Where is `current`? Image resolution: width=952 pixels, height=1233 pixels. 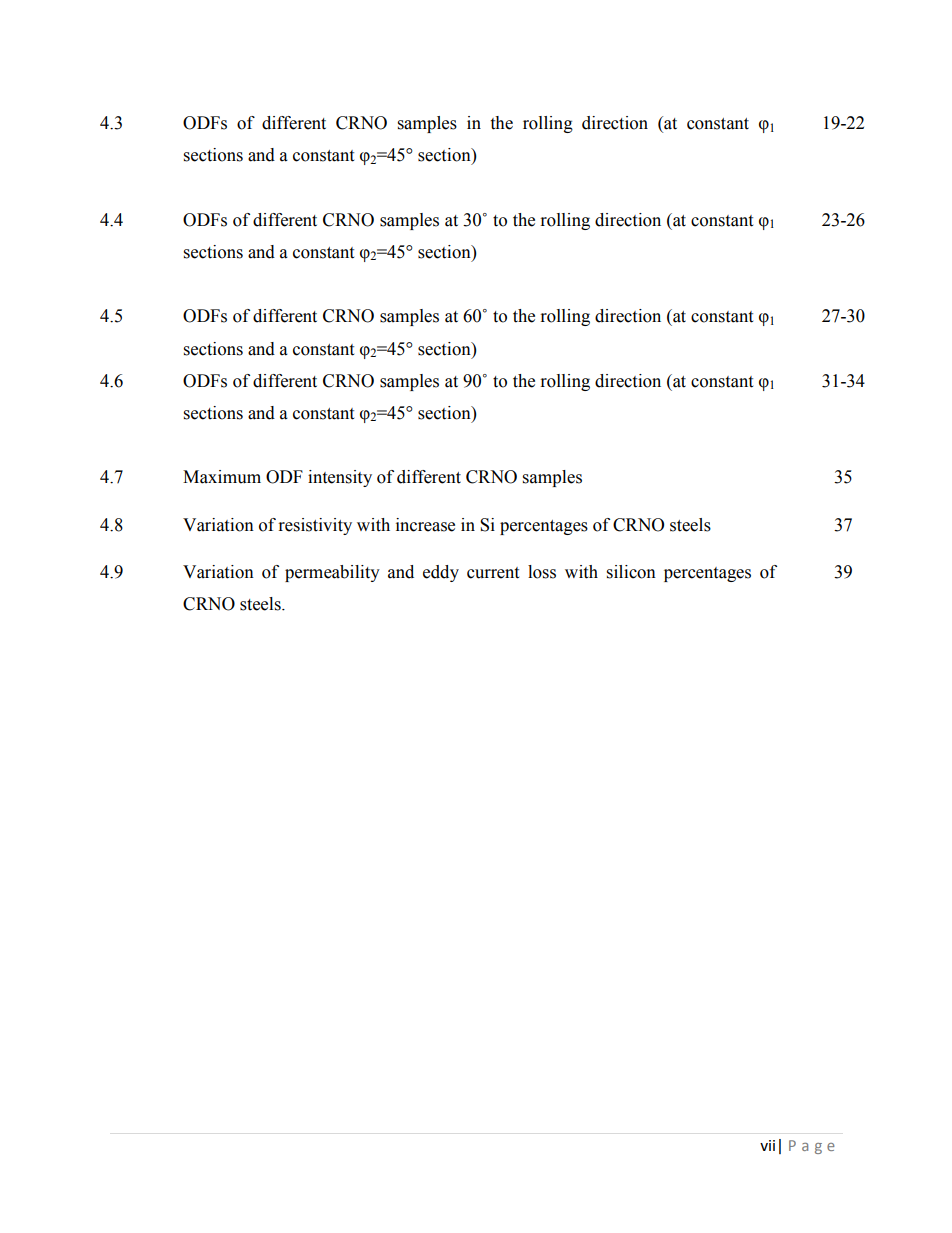
current is located at coordinates (493, 573).
